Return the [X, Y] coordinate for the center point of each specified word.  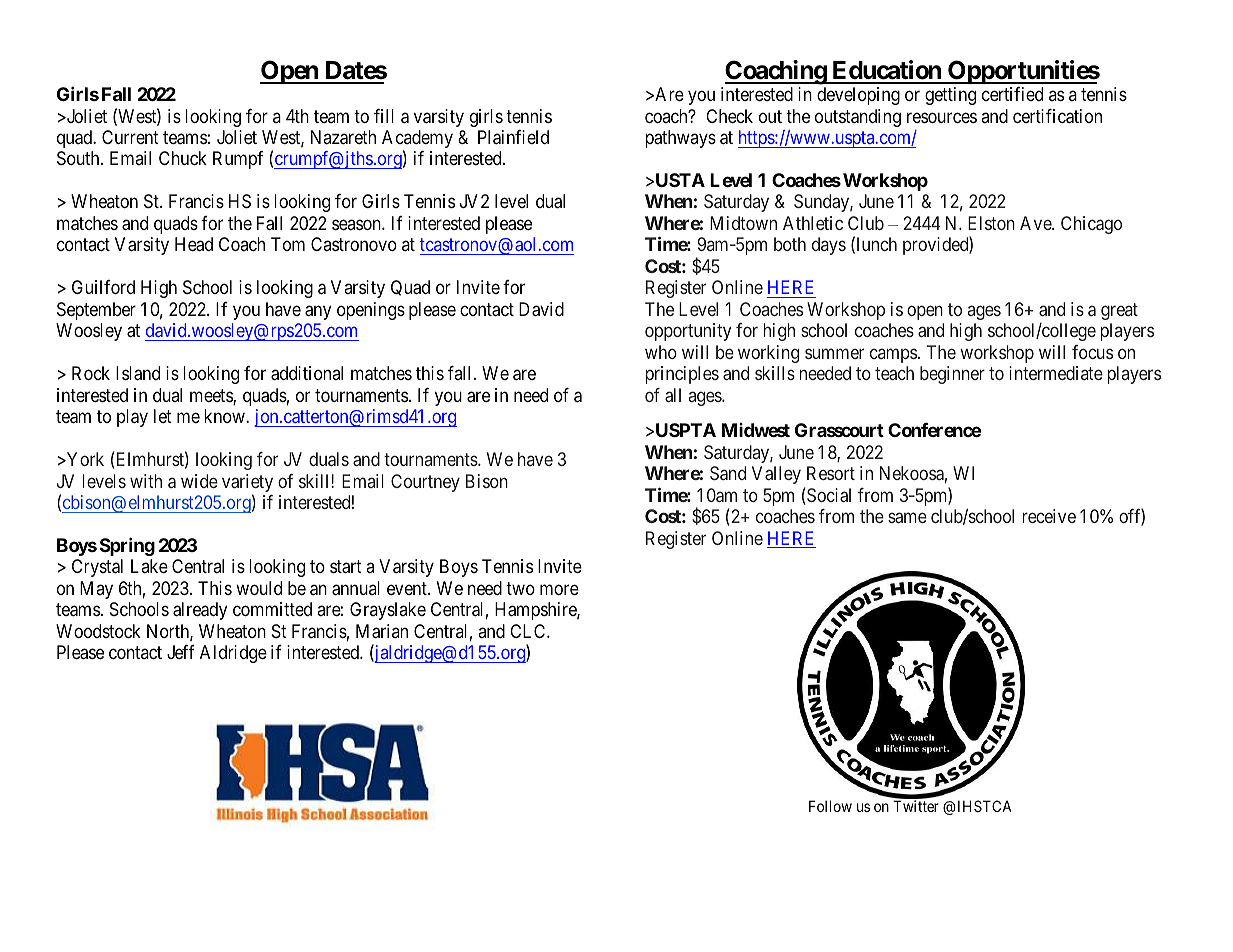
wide [199, 481]
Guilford [103, 287]
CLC [529, 631]
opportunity [688, 332]
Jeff [181, 652]
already [200, 611]
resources [942, 117]
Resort [831, 473]
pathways [680, 139]
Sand [728, 473]
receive [1049, 516]
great [1119, 311]
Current [130, 137]
